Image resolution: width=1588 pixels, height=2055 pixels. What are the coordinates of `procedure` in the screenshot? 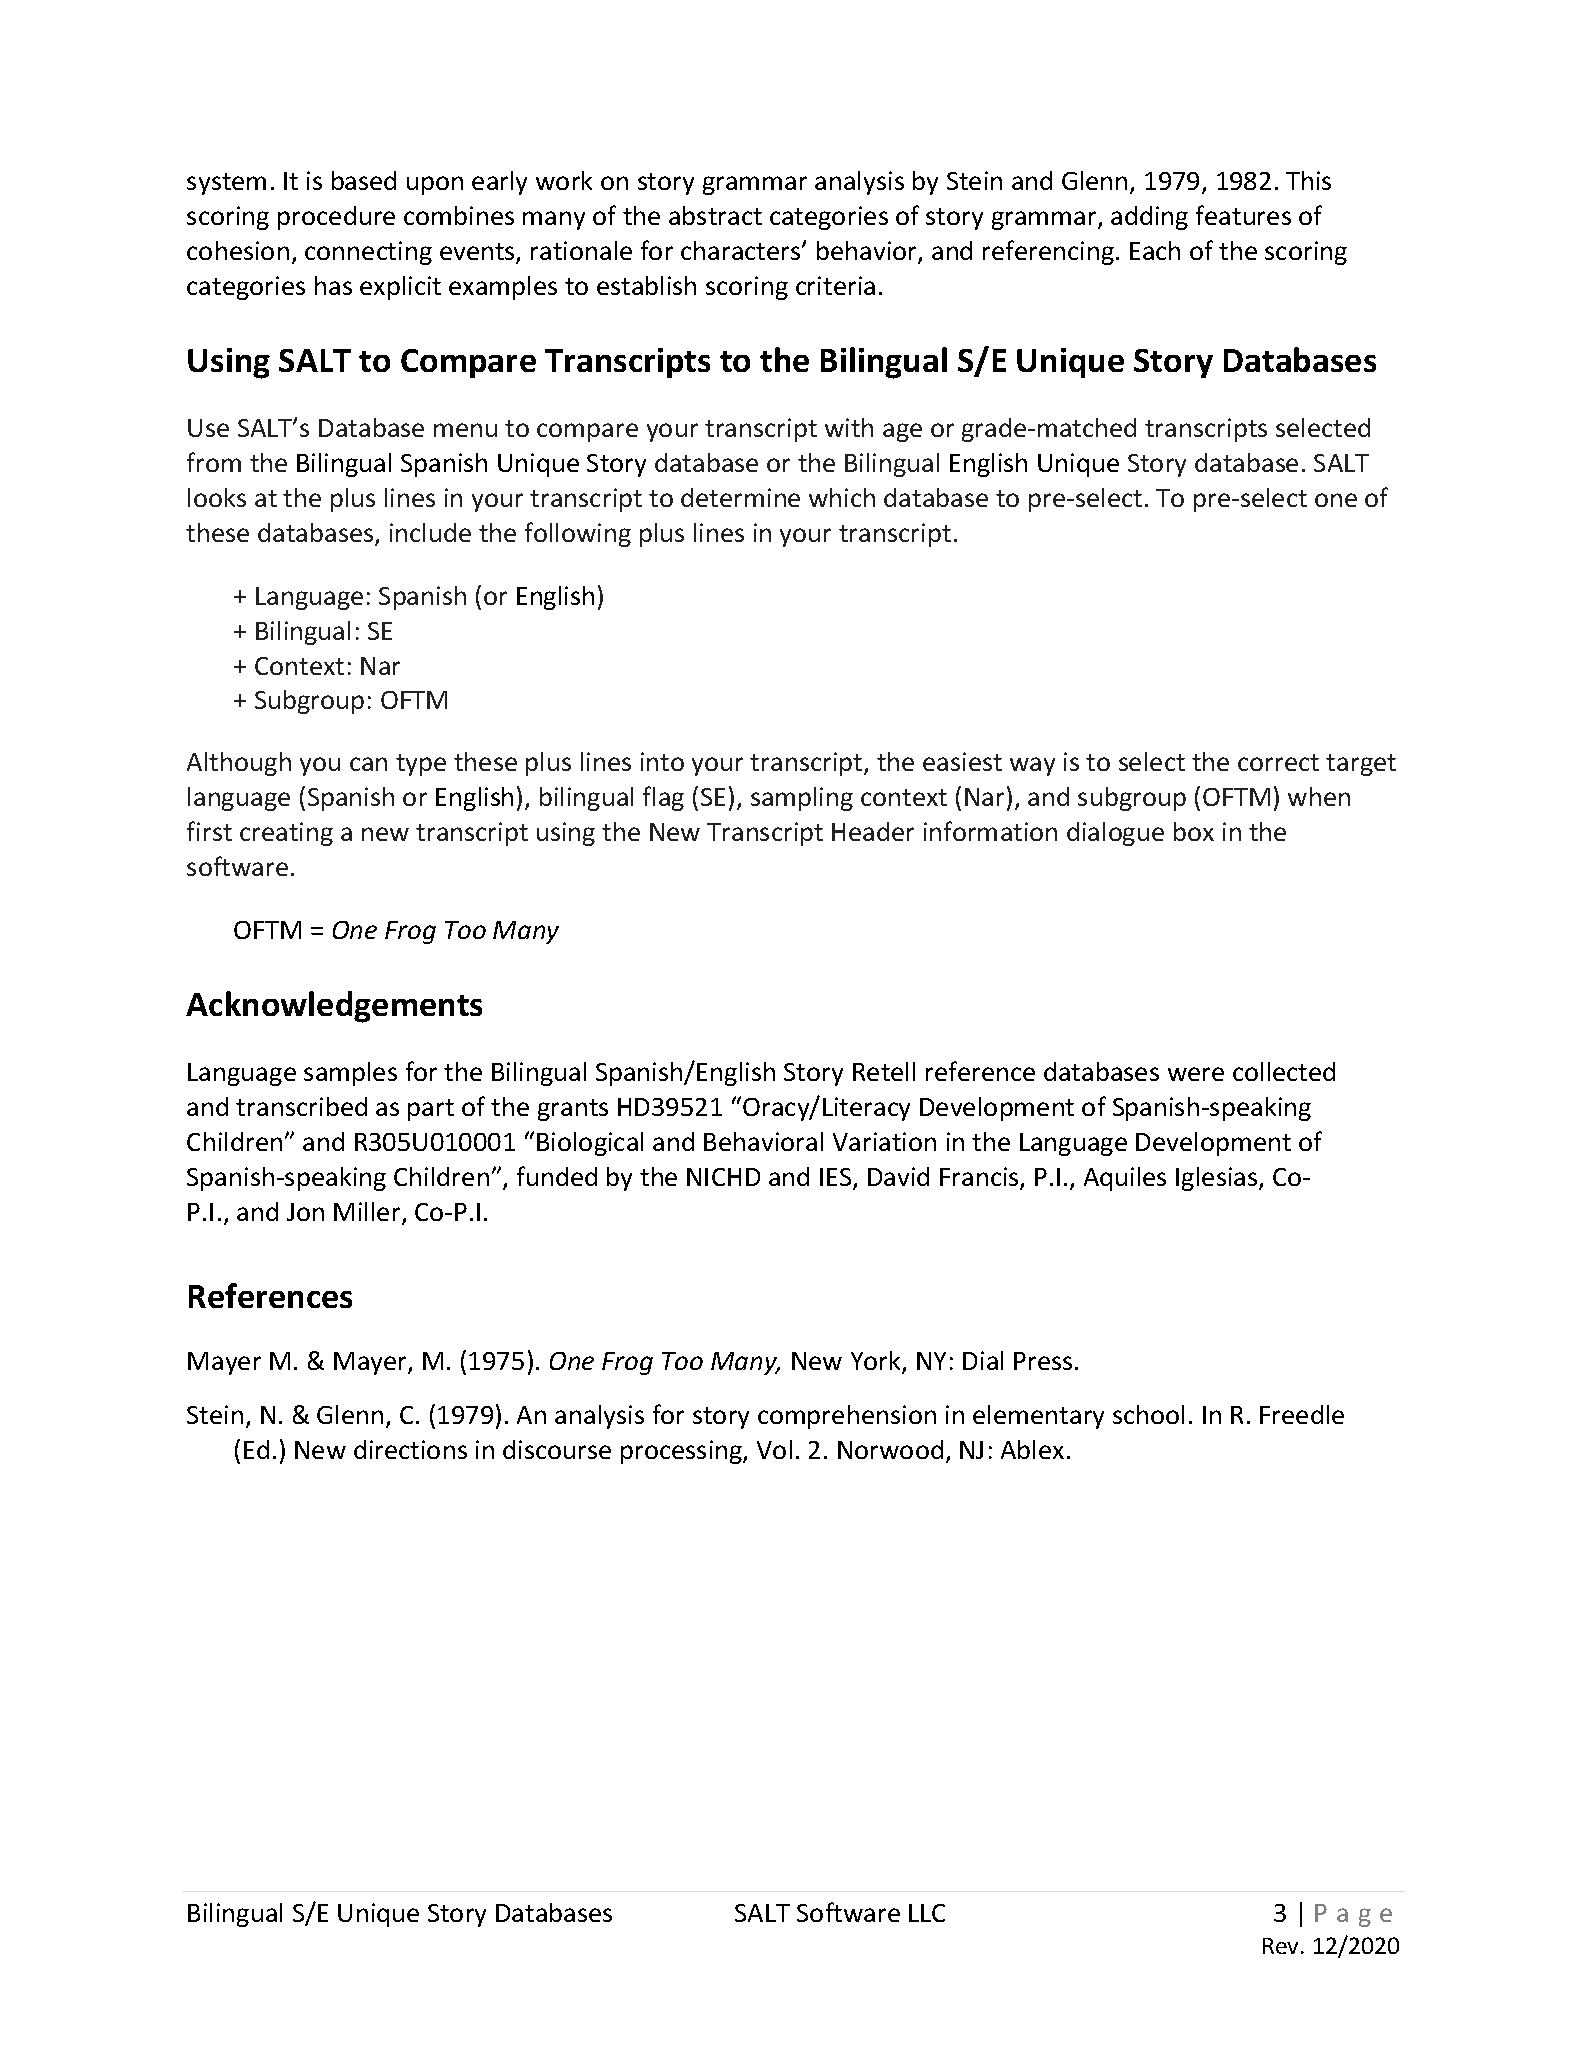 It's located at (336, 218).
